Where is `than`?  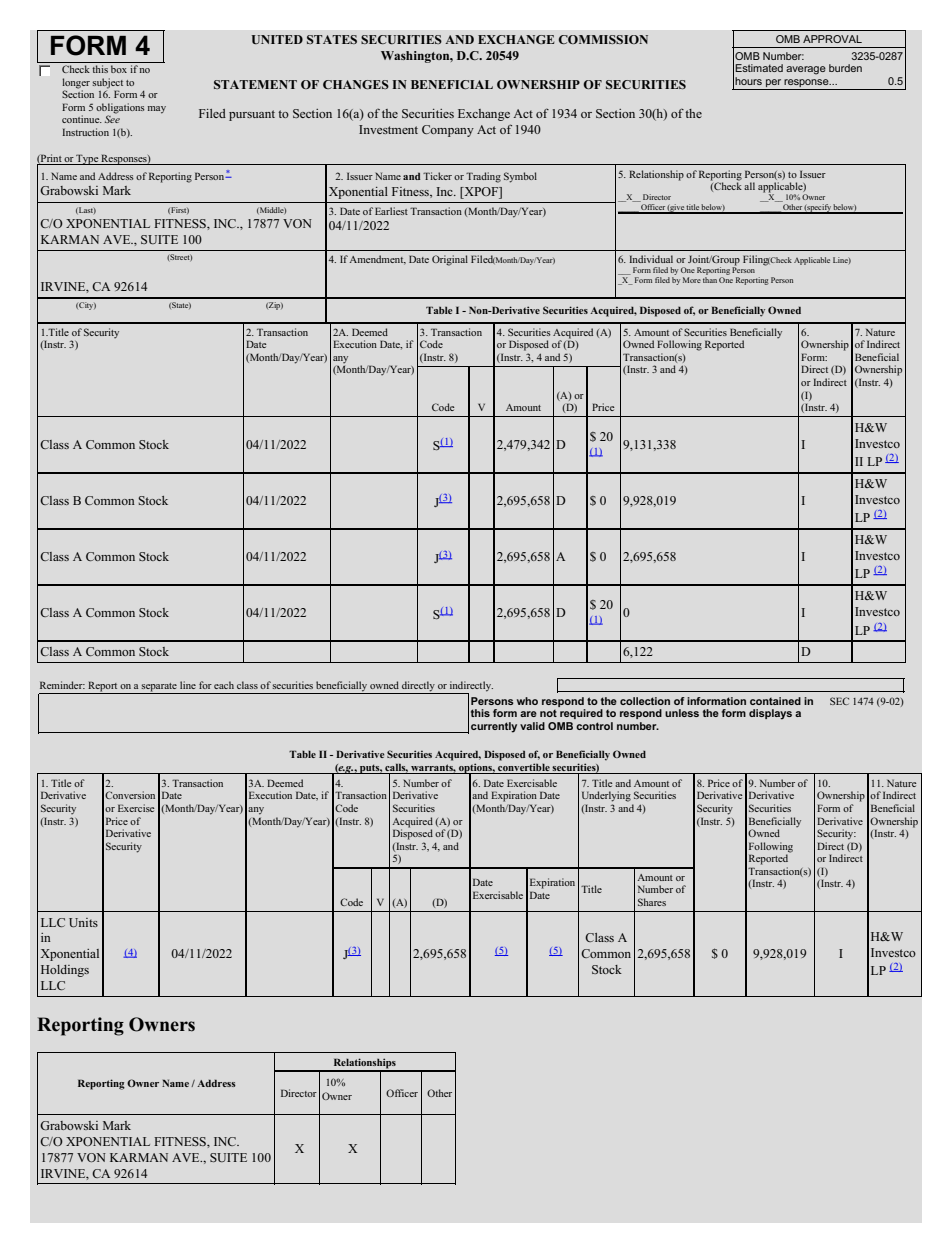 than is located at coordinates (710, 280).
